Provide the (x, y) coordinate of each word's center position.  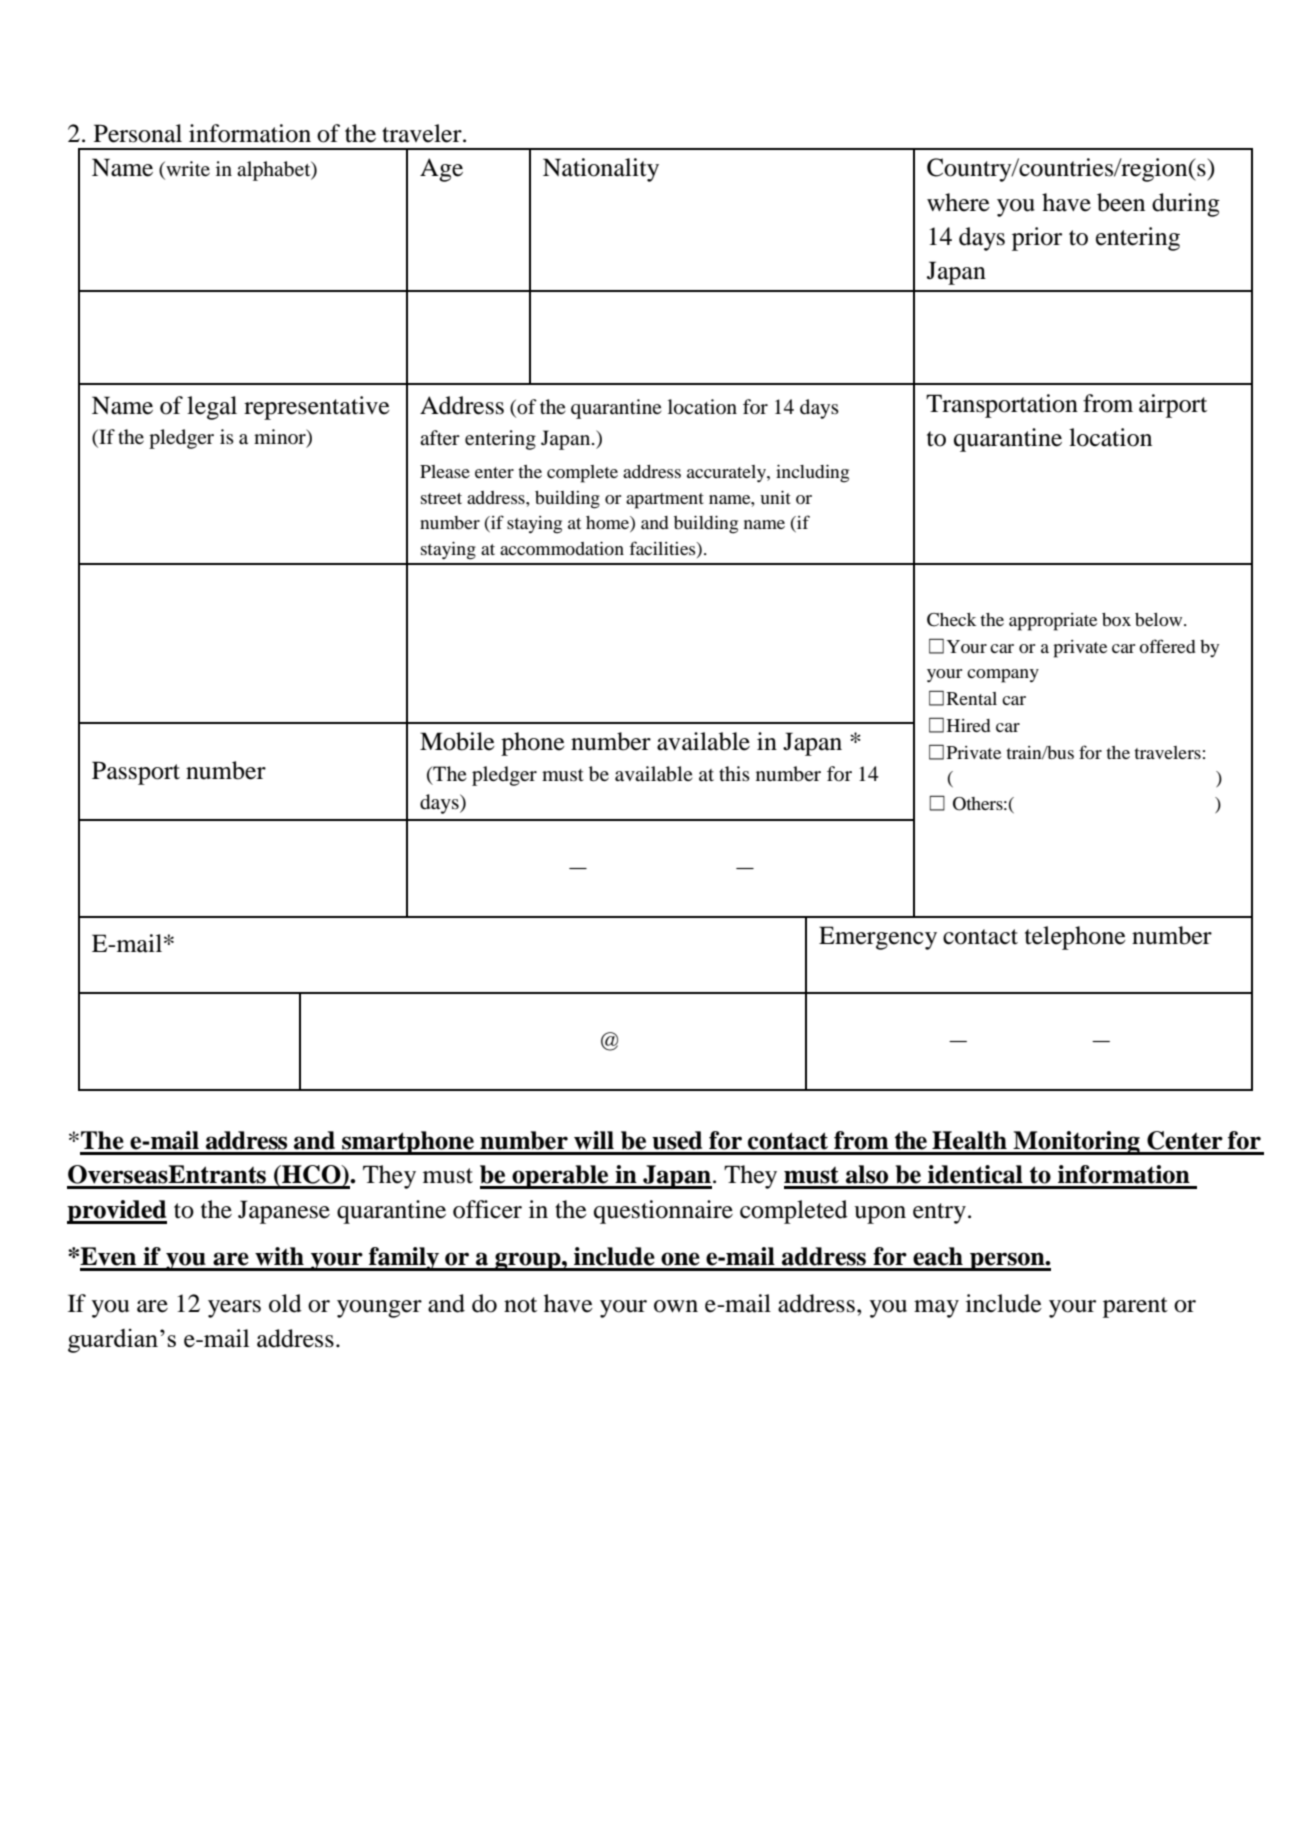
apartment (665, 501)
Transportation (1002, 406)
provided (117, 1212)
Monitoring (1077, 1143)
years (234, 1309)
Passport (136, 773)
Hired (969, 725)
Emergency (878, 938)
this (734, 773)
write (187, 170)
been (1121, 202)
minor (281, 438)
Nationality (601, 170)
